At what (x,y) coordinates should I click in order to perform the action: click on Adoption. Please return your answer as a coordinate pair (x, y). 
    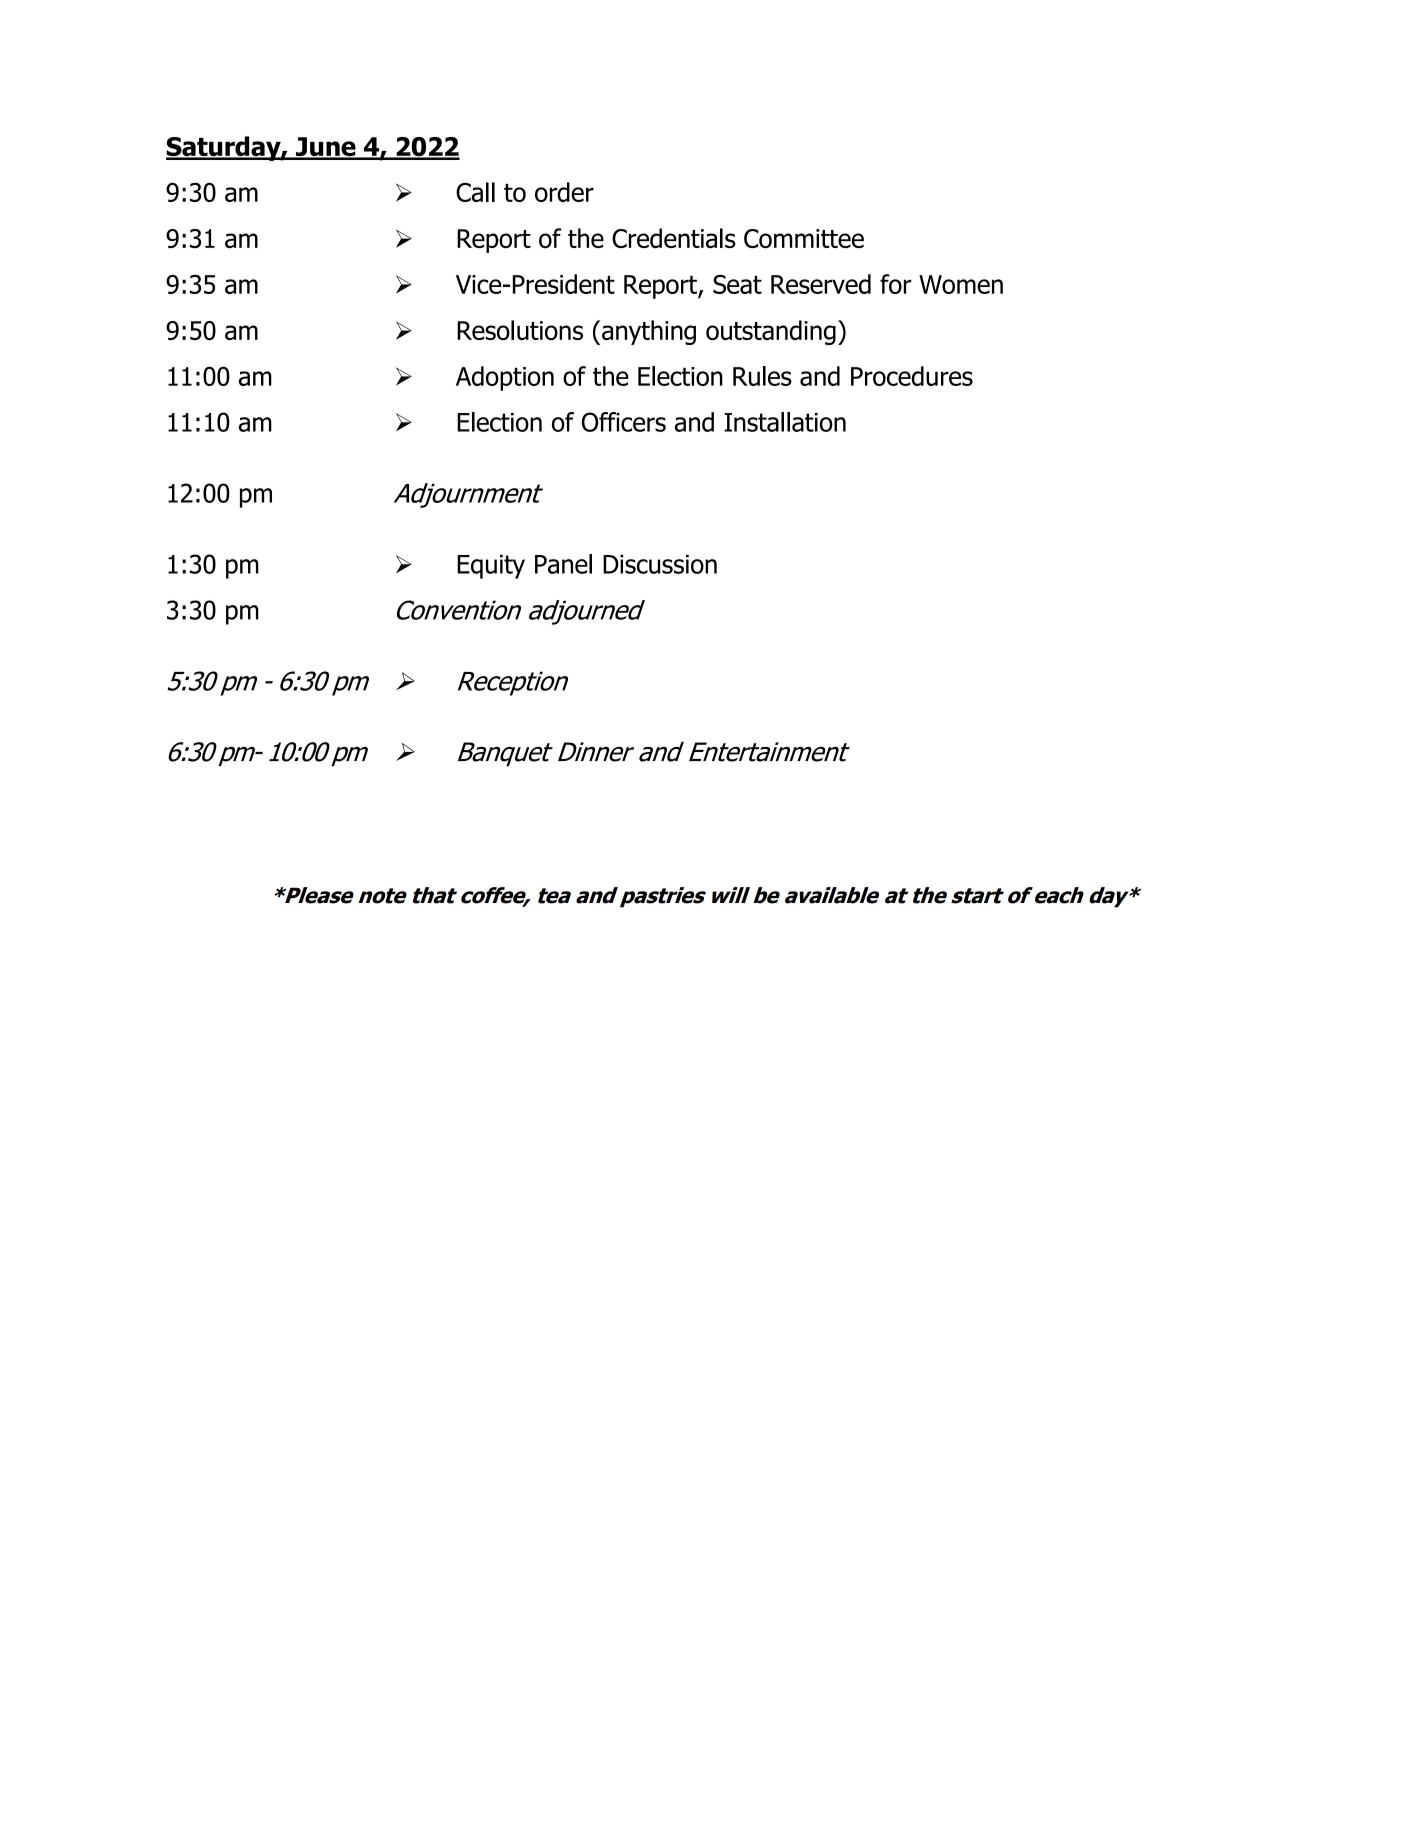
    Looking at the image, I should click on (505, 378).
